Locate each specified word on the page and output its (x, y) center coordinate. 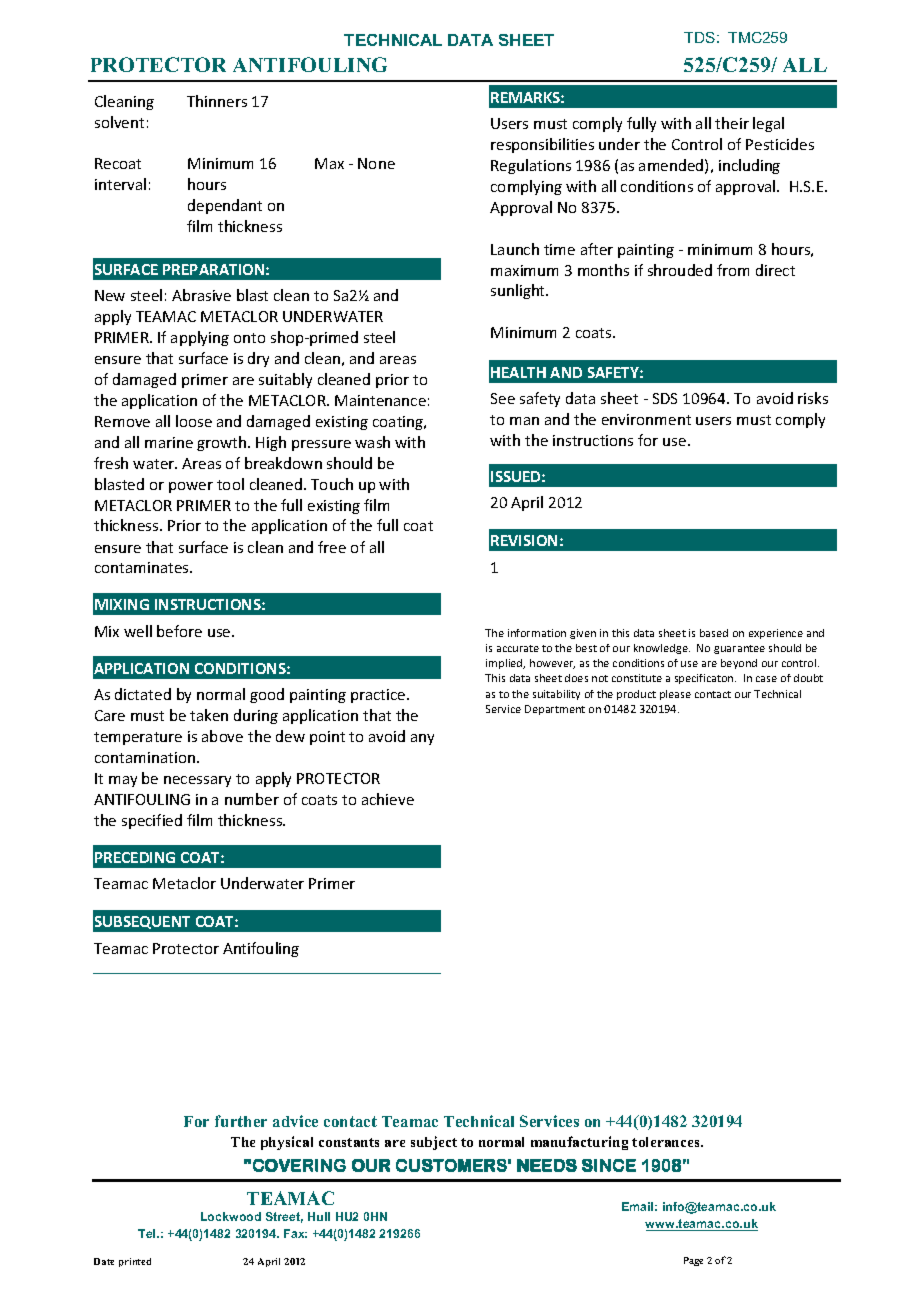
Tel (148, 1233)
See (503, 398)
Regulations (531, 166)
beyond (739, 664)
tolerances (667, 1142)
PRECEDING (135, 857)
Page (693, 1261)
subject (434, 1143)
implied (505, 664)
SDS (665, 398)
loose (194, 421)
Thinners (217, 101)
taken (209, 715)
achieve (388, 799)
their (732, 123)
